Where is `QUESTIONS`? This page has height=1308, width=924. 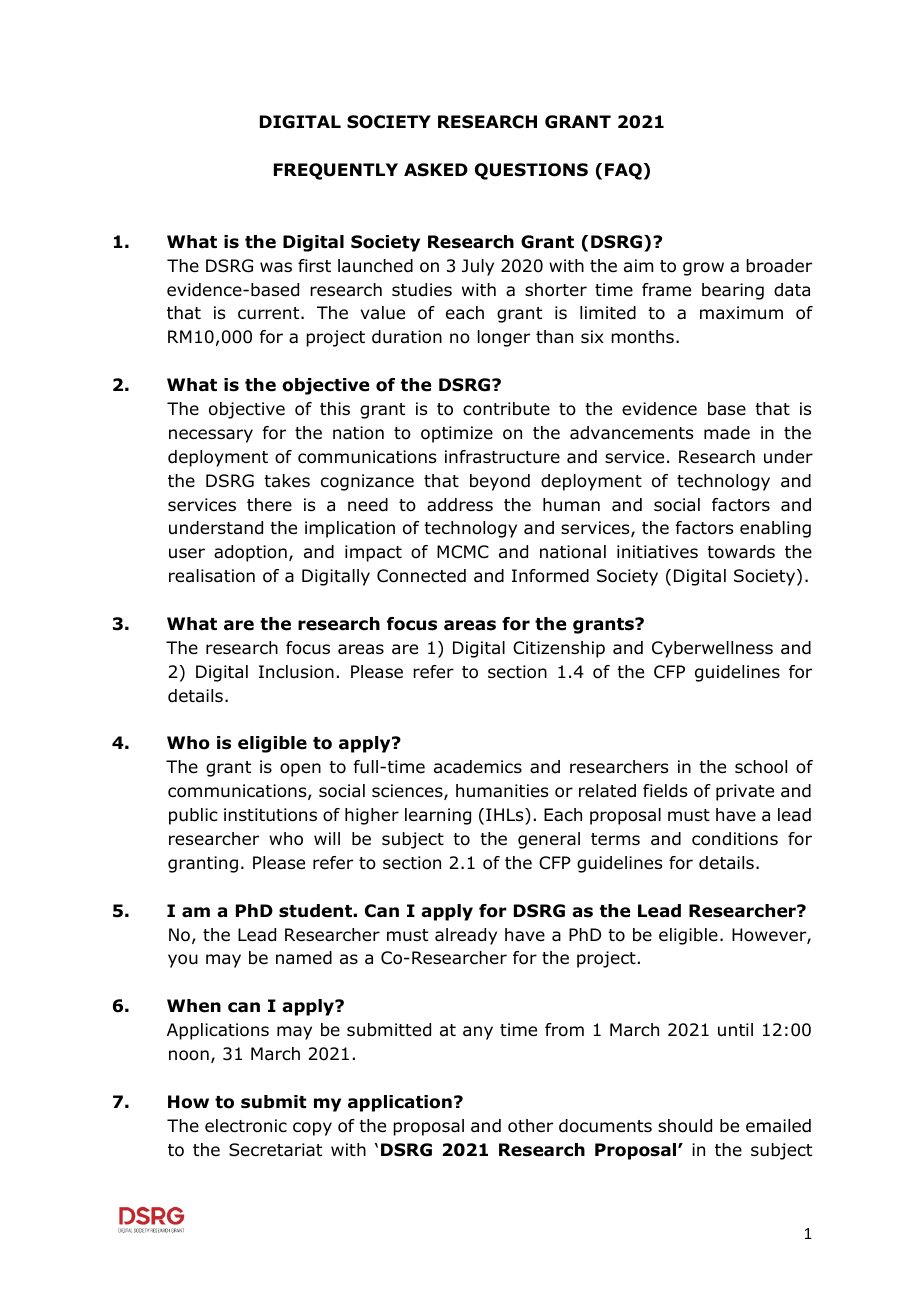
QUESTIONS is located at coordinates (531, 171).
